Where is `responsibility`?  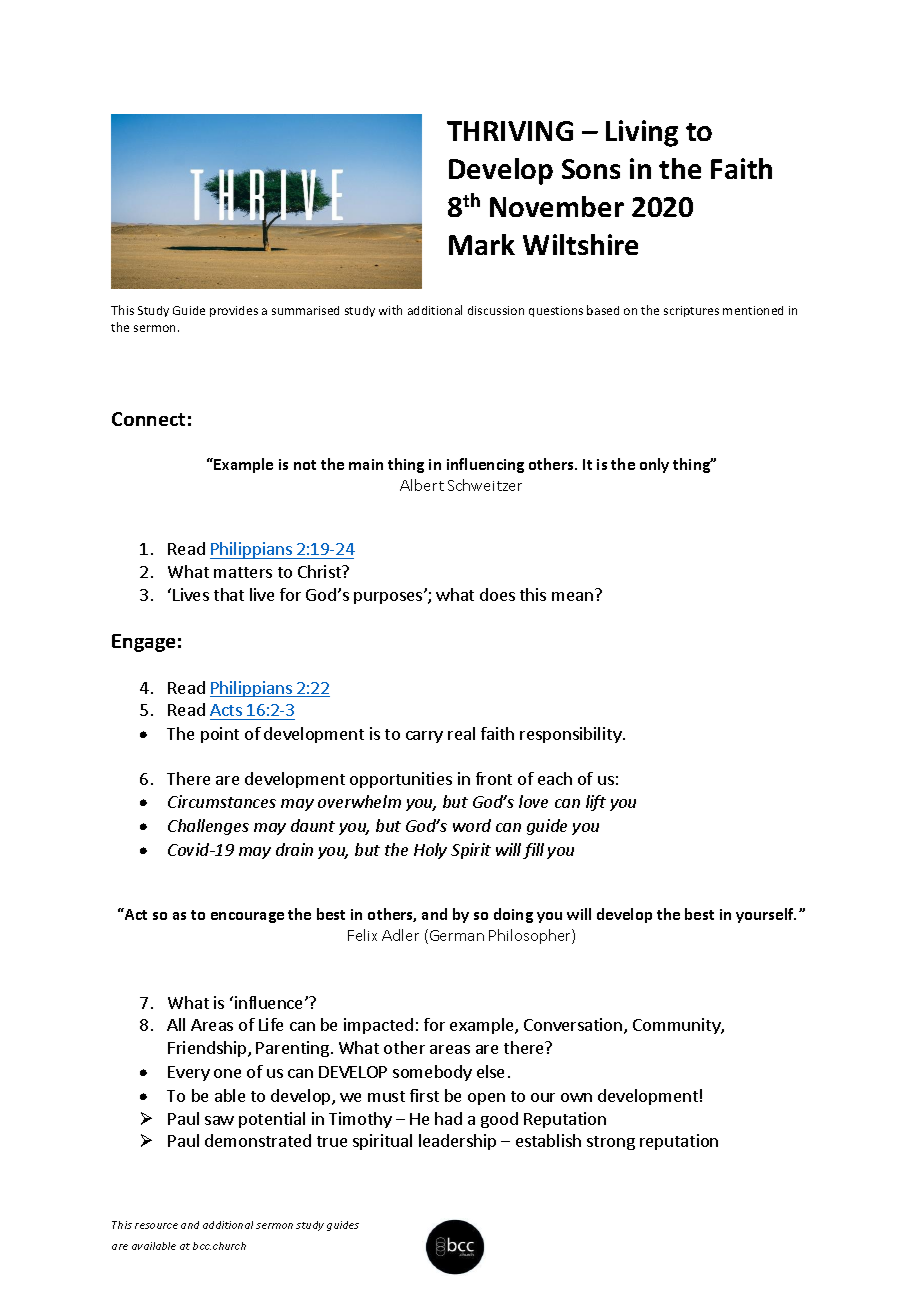
responsibility is located at coordinates (572, 735).
